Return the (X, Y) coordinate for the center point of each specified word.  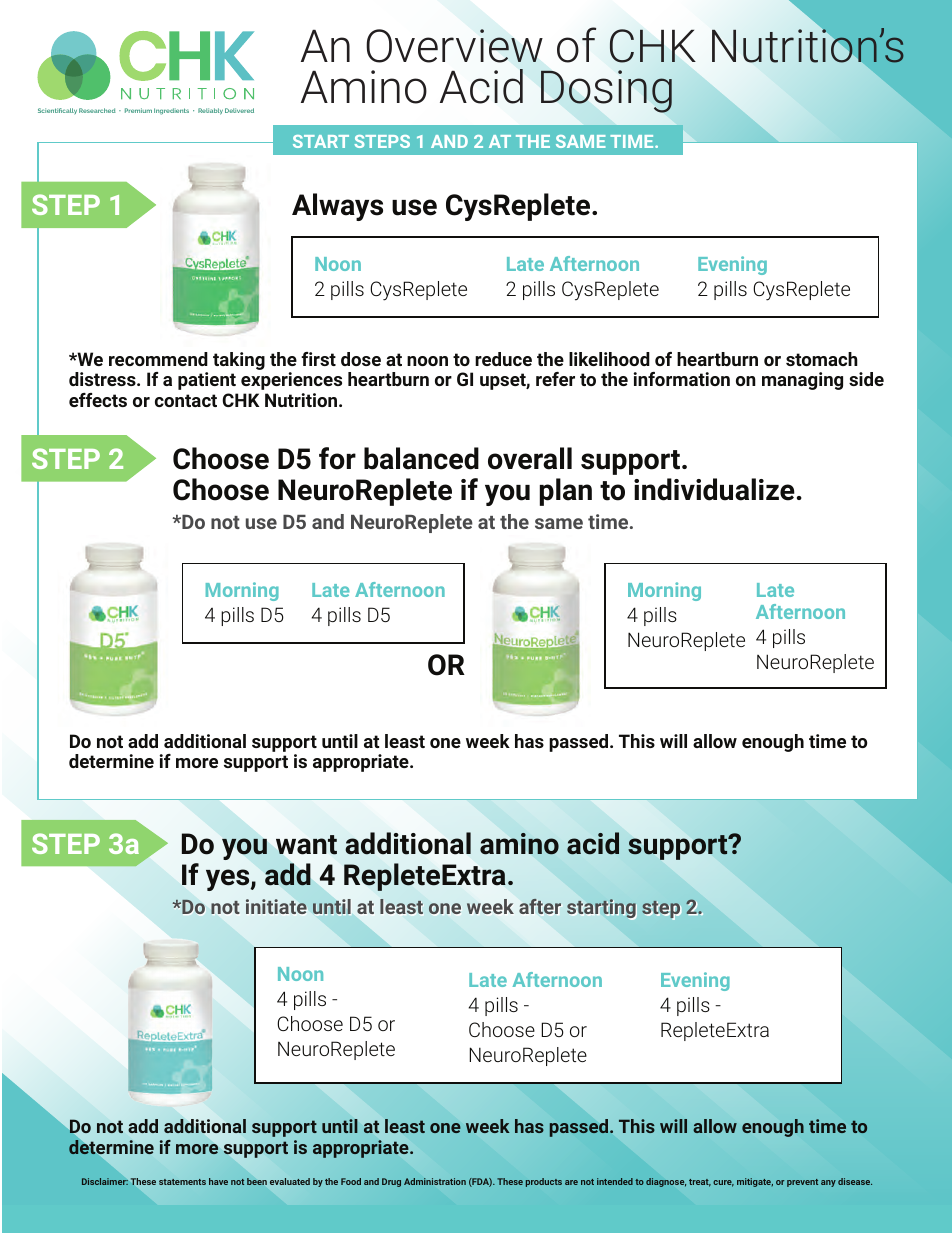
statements (182, 1182)
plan (566, 492)
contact (186, 400)
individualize (714, 489)
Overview (454, 46)
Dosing (606, 91)
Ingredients (171, 111)
